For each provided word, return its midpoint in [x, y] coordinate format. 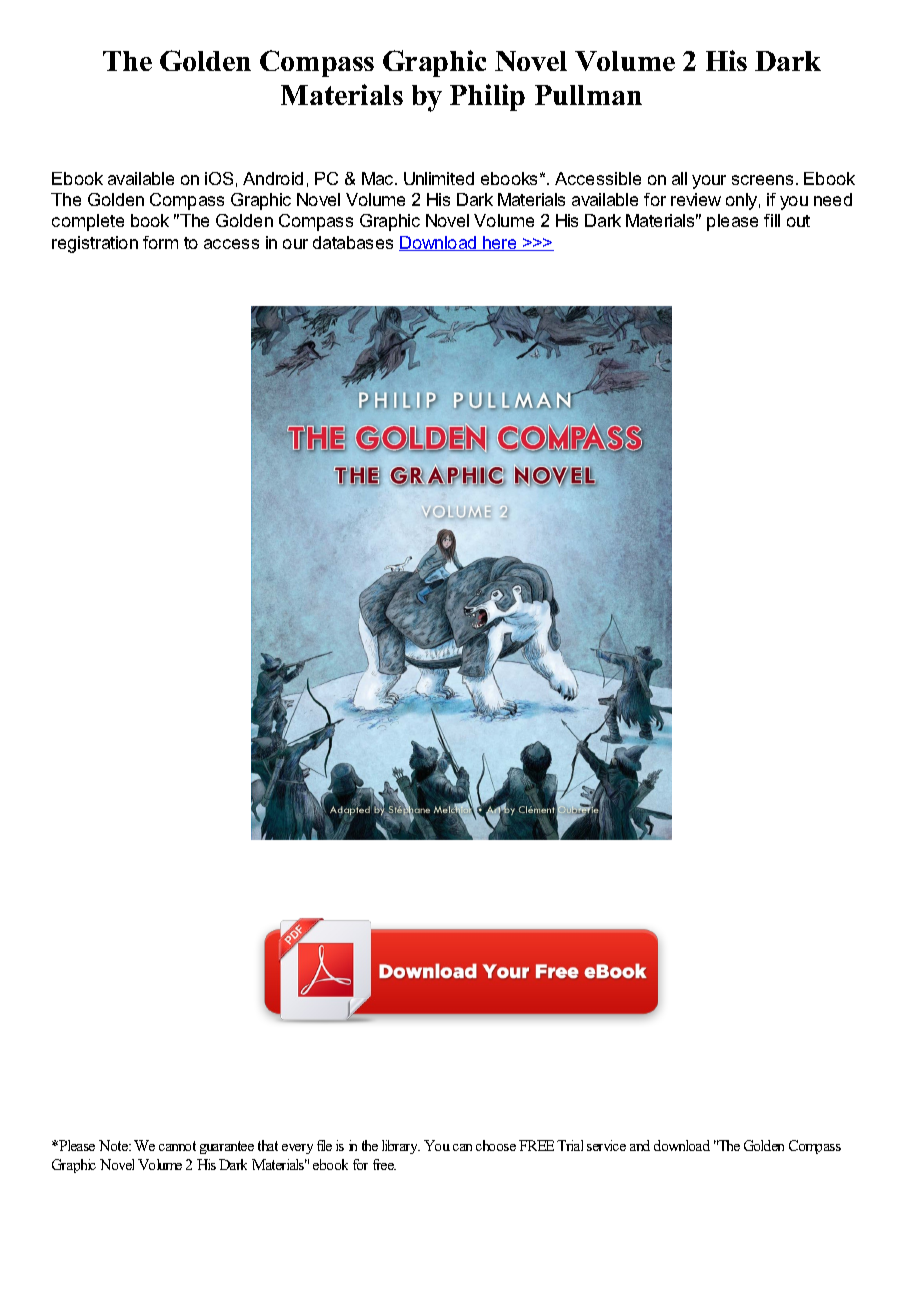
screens [762, 180]
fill [772, 220]
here [500, 243]
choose [496, 1145]
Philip [487, 97]
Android [273, 178]
